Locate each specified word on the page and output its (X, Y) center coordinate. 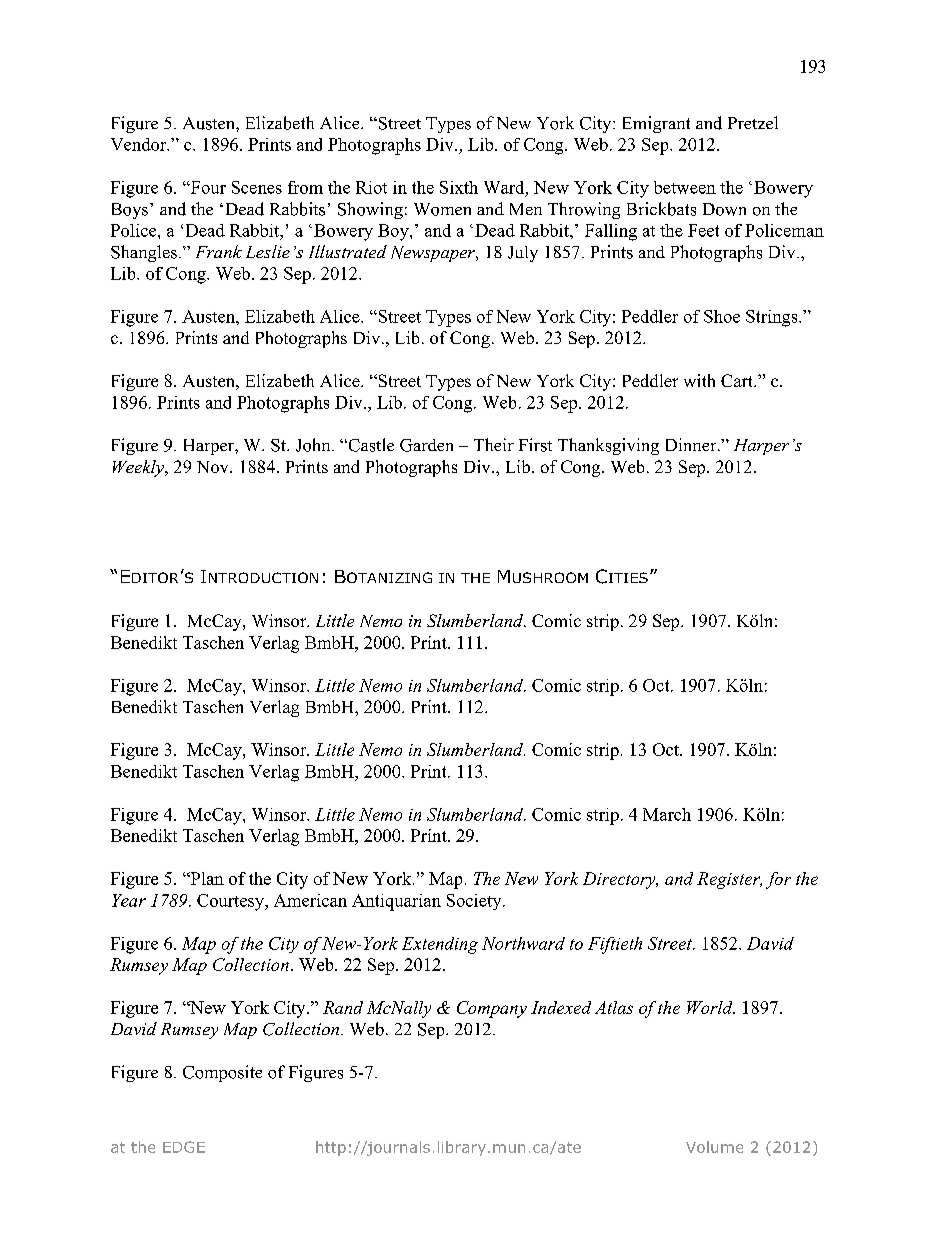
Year (129, 900)
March (667, 814)
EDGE (184, 1147)
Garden (426, 445)
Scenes (257, 187)
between (685, 187)
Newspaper (434, 254)
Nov (214, 467)
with (699, 380)
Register (729, 880)
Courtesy (231, 902)
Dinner (692, 444)
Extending (440, 945)
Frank (219, 251)
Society (475, 902)
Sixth (459, 187)
